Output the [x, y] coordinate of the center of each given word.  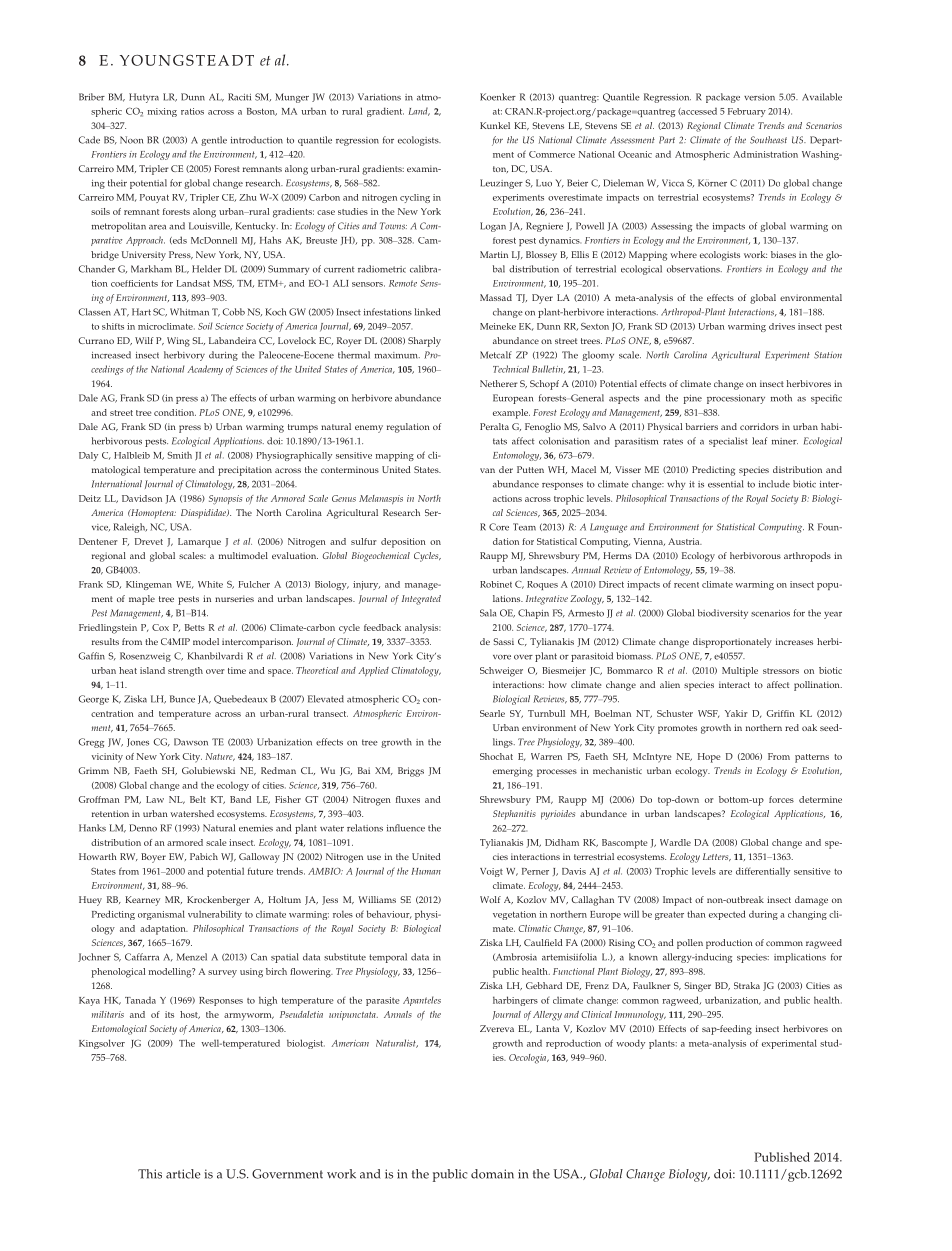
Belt [198, 799]
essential [726, 484]
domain [492, 1174]
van [487, 470]
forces [781, 799]
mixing [162, 112]
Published [782, 1157]
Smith [180, 455]
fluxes [408, 799]
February [747, 112]
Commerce [552, 154]
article [183, 1174]
